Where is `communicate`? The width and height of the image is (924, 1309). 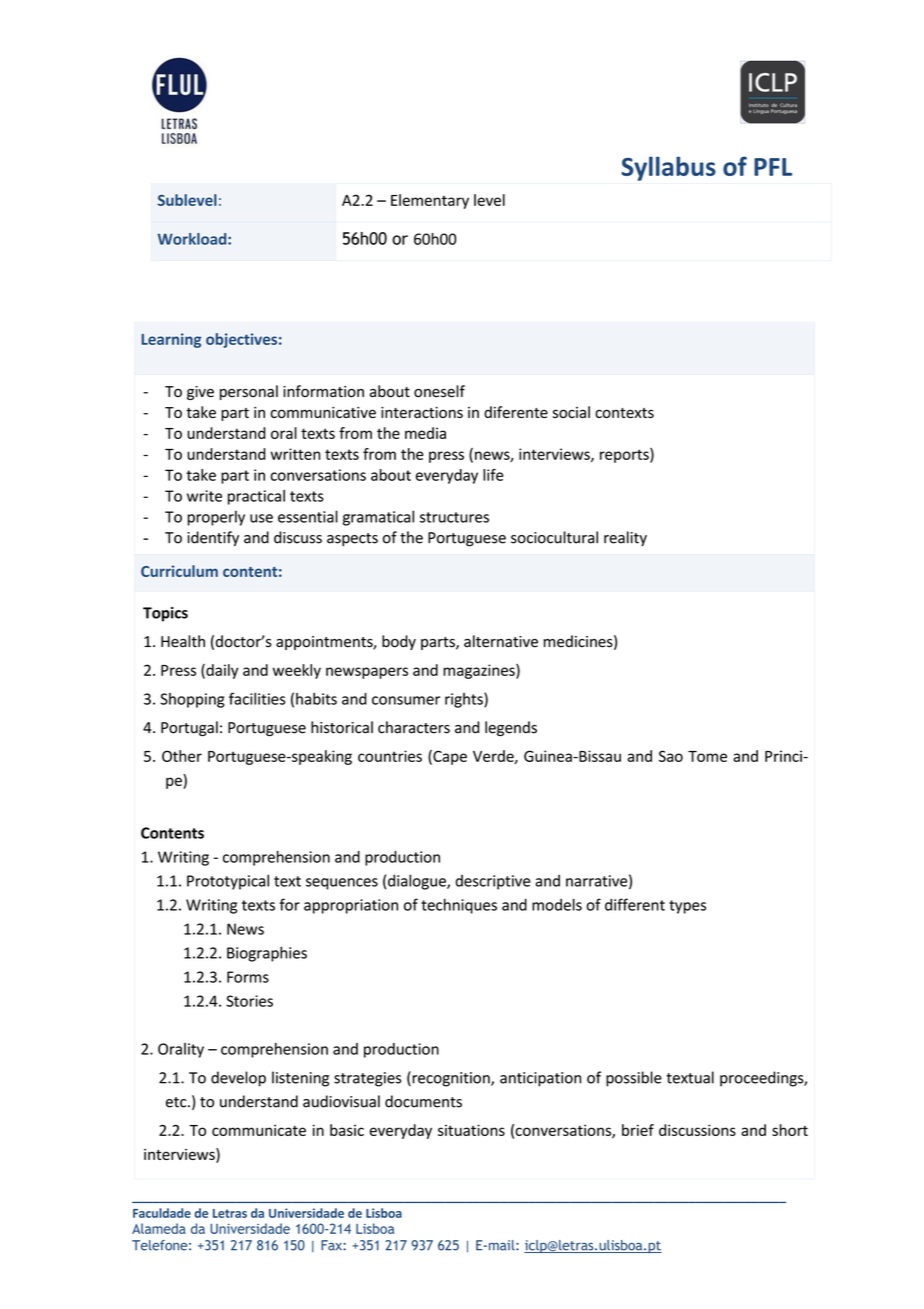
communicate is located at coordinates (259, 1130).
